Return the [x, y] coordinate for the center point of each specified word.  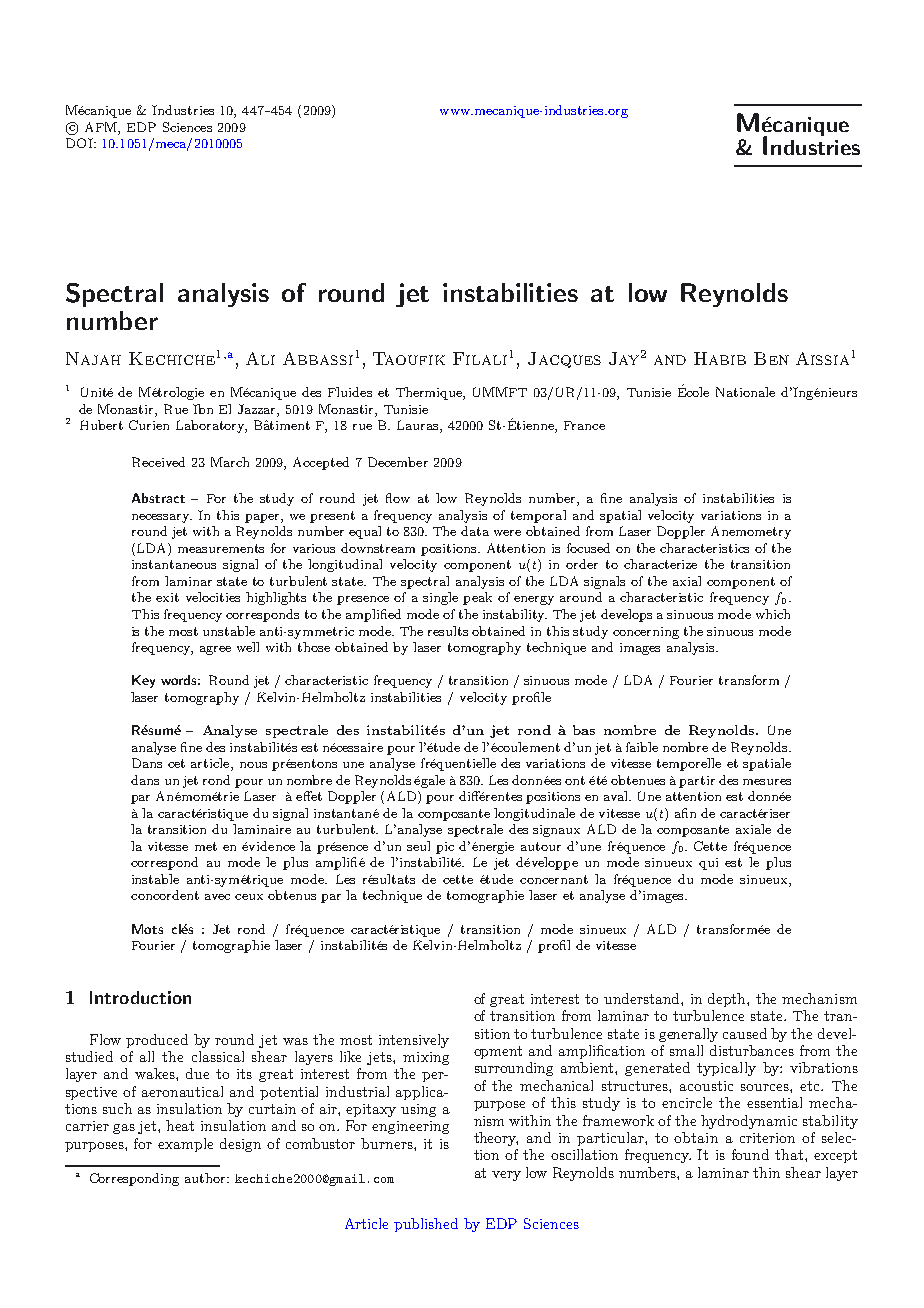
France [584, 425]
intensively [414, 1041]
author [206, 1178]
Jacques [564, 360]
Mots [147, 929]
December [398, 462]
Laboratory [211, 426]
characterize [660, 564]
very [506, 1176]
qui [708, 864]
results [448, 631]
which [773, 614]
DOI [80, 143]
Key [143, 681]
